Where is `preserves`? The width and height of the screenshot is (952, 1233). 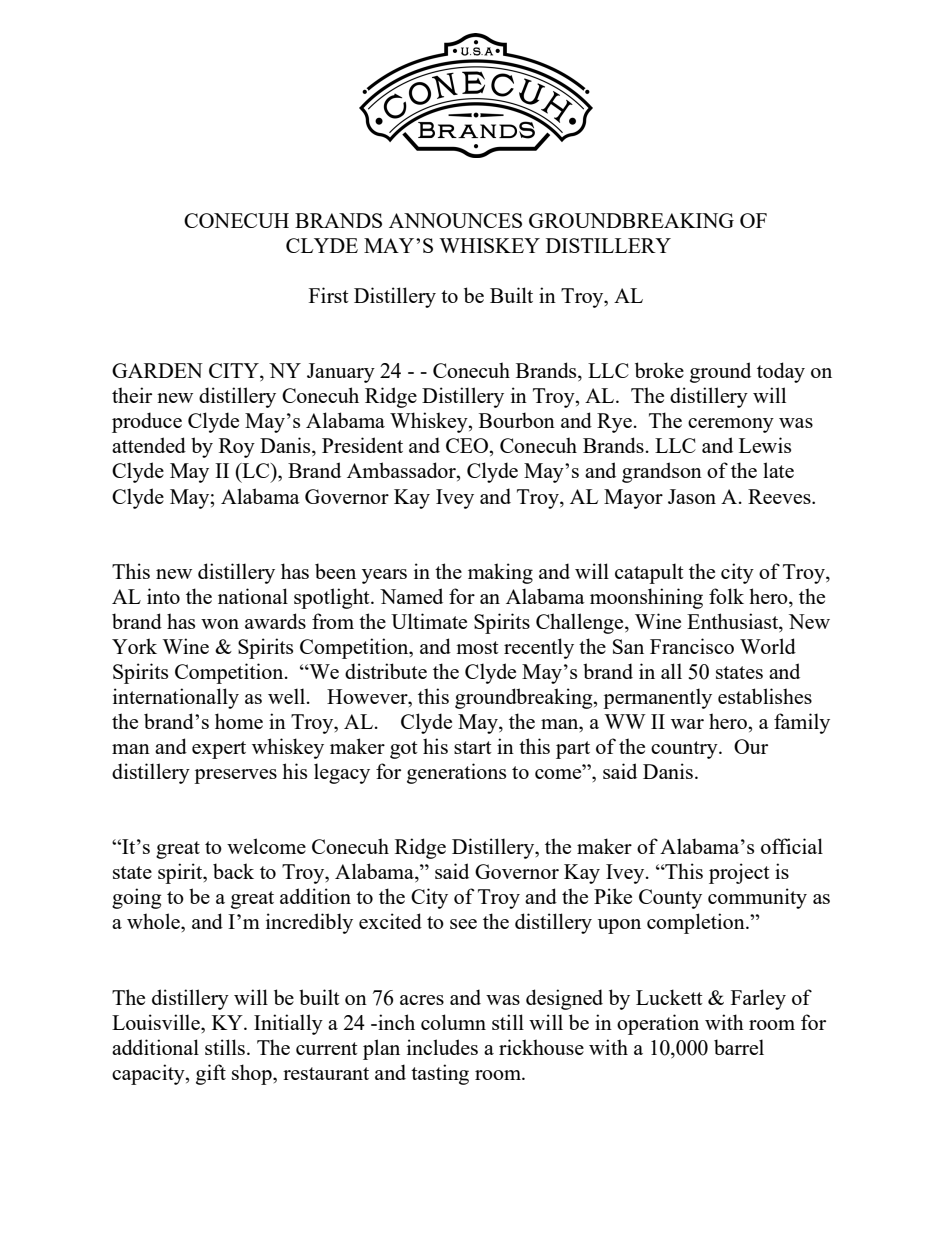
preserves is located at coordinates (235, 776).
